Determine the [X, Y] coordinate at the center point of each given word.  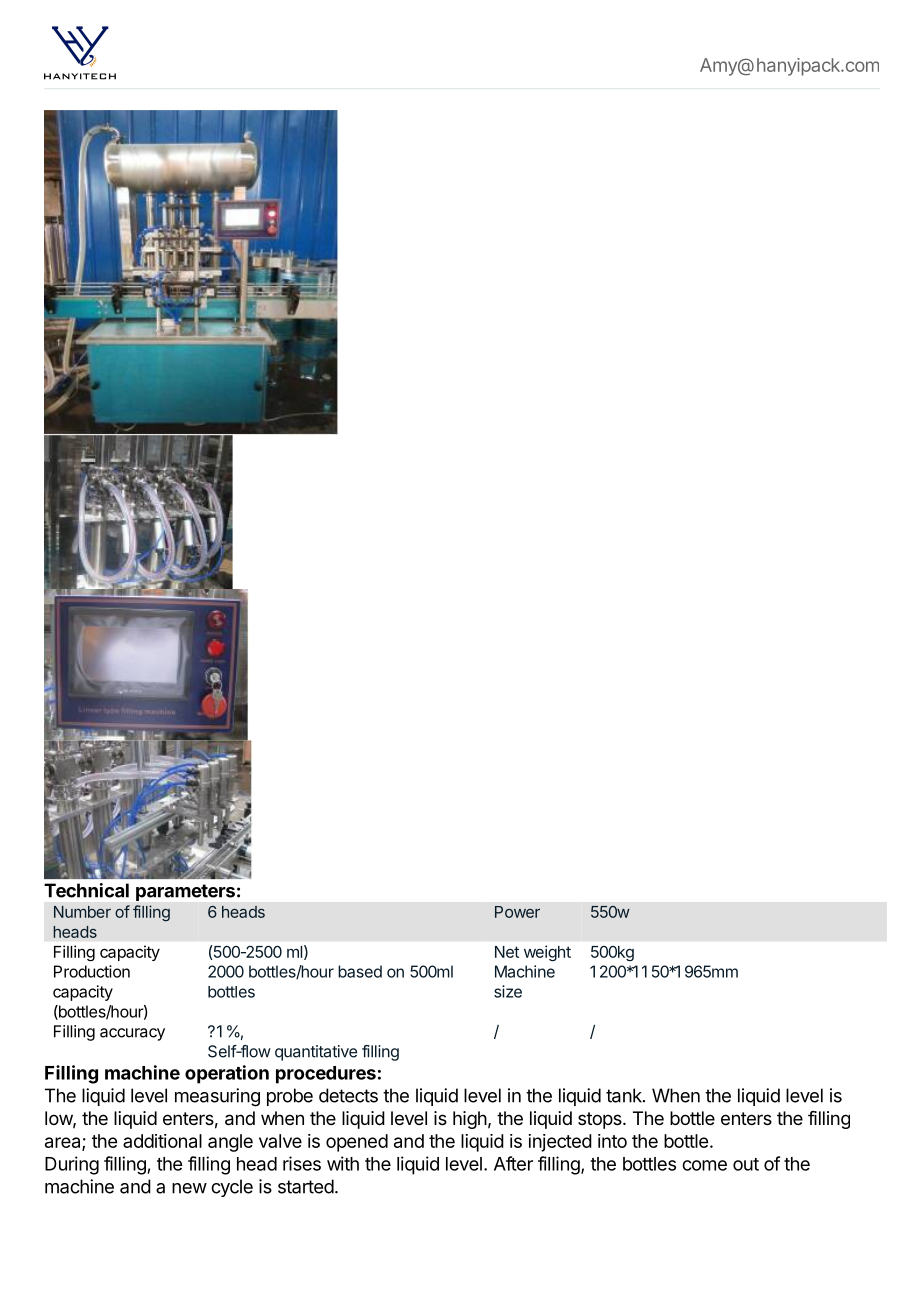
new [189, 1188]
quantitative [316, 1053]
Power [517, 912]
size [508, 991]
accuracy [132, 1034]
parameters [185, 892]
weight [547, 953]
